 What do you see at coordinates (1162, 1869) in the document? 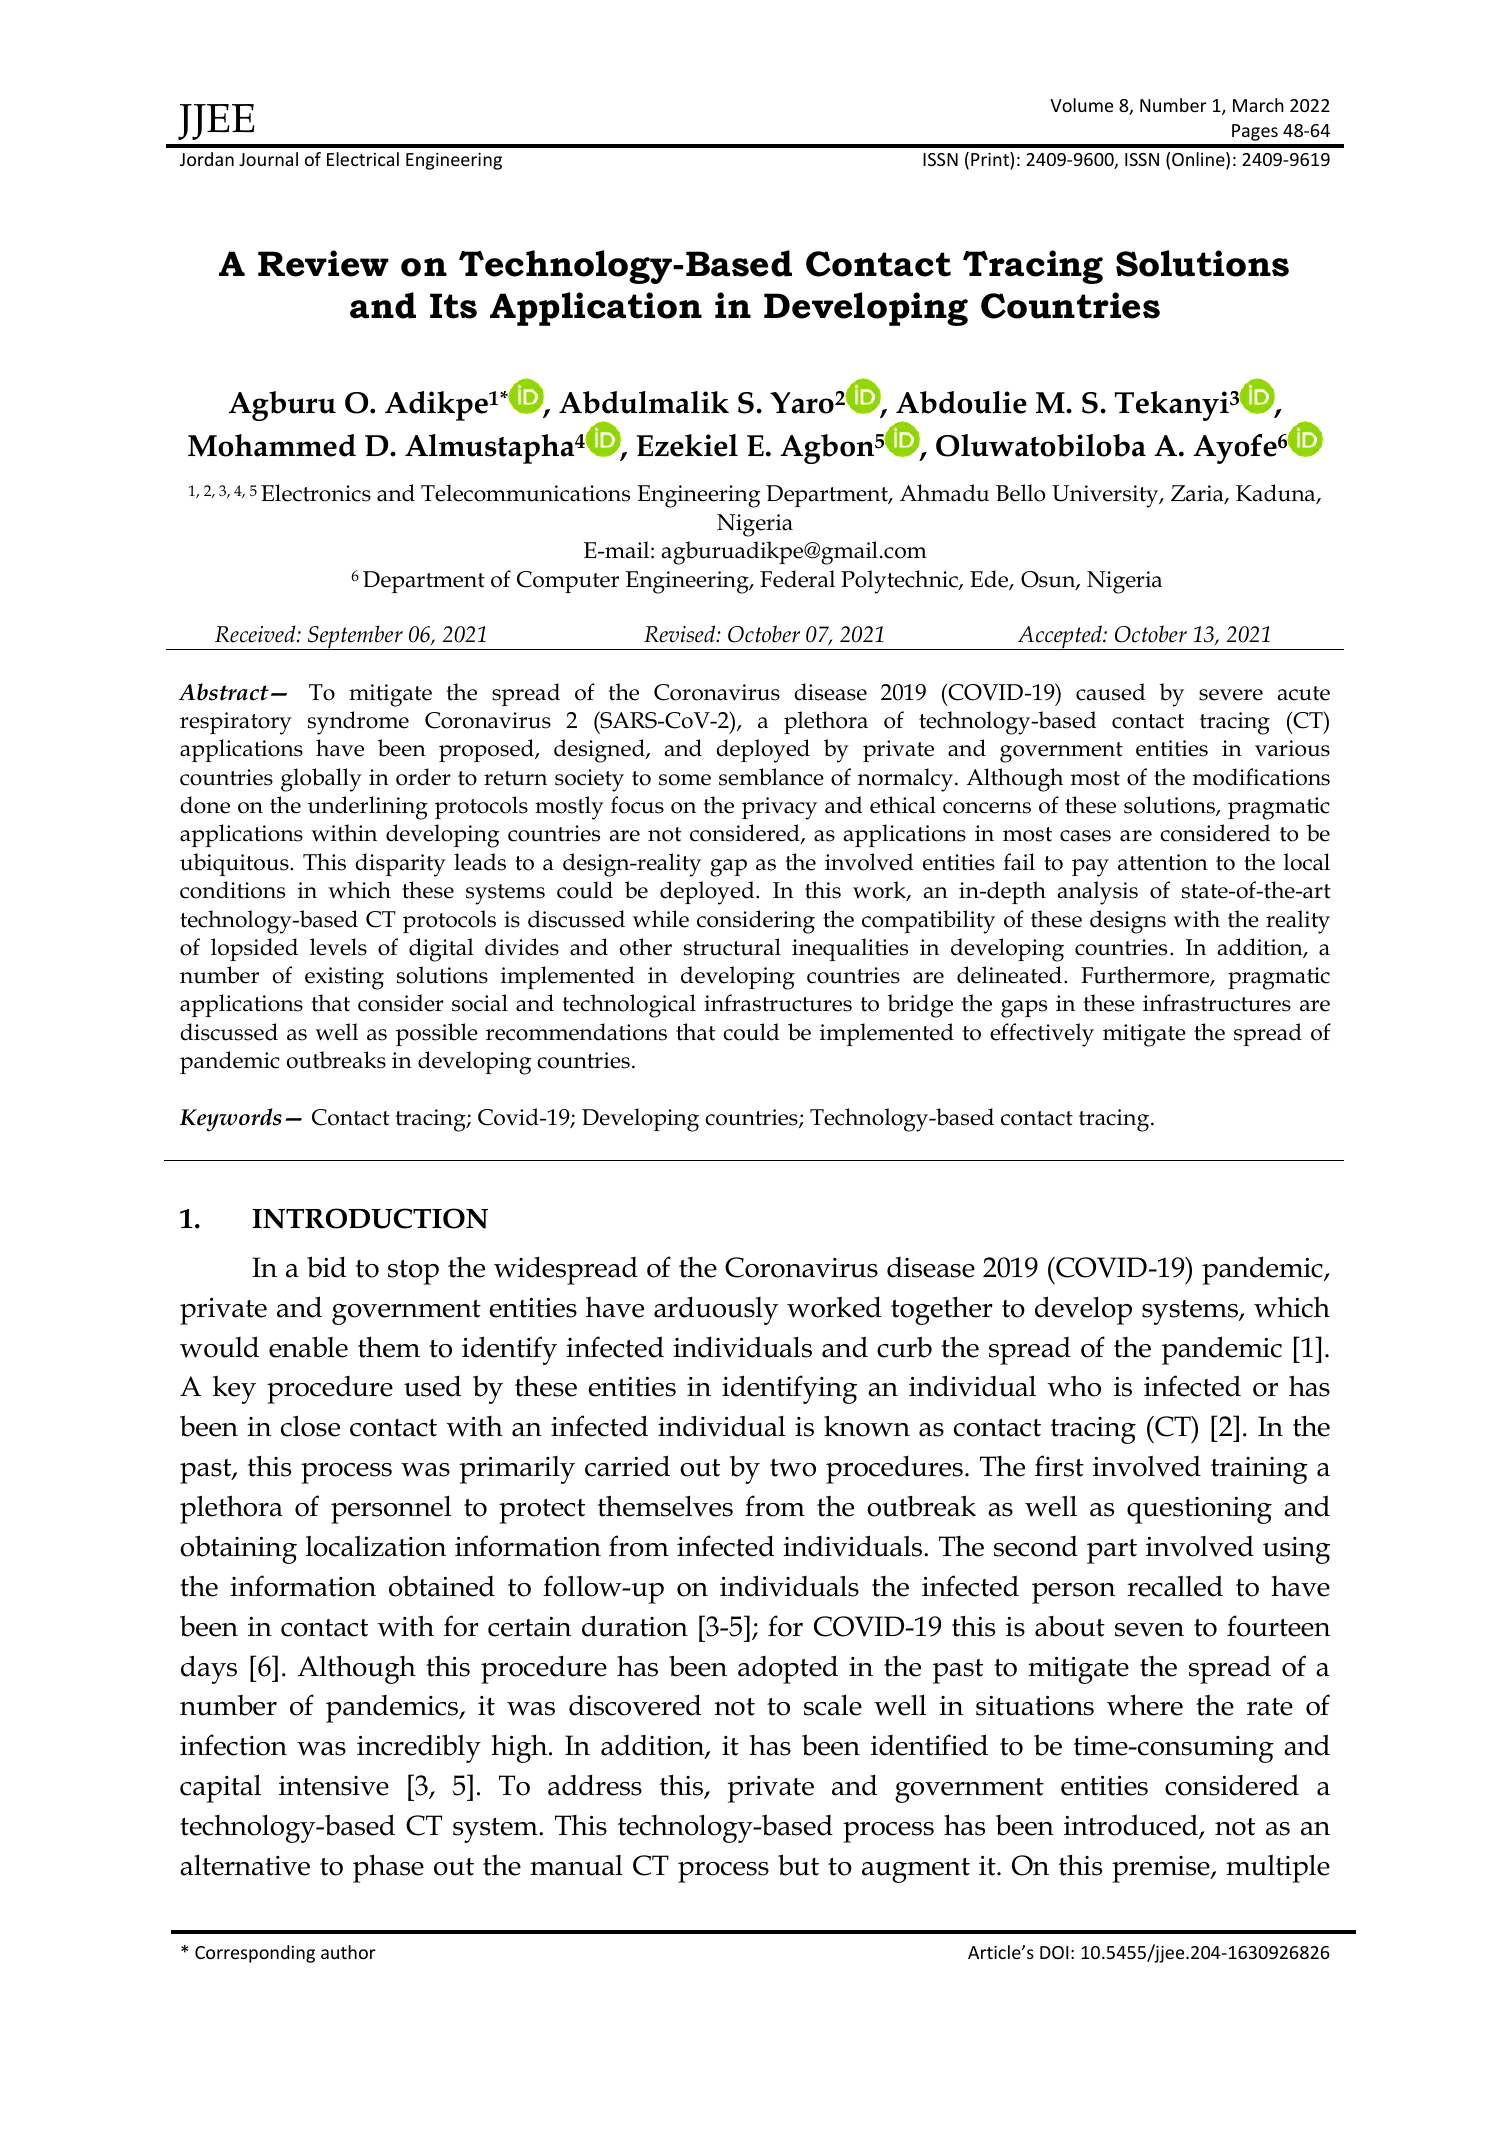
I see `premise` at bounding box center [1162, 1869].
